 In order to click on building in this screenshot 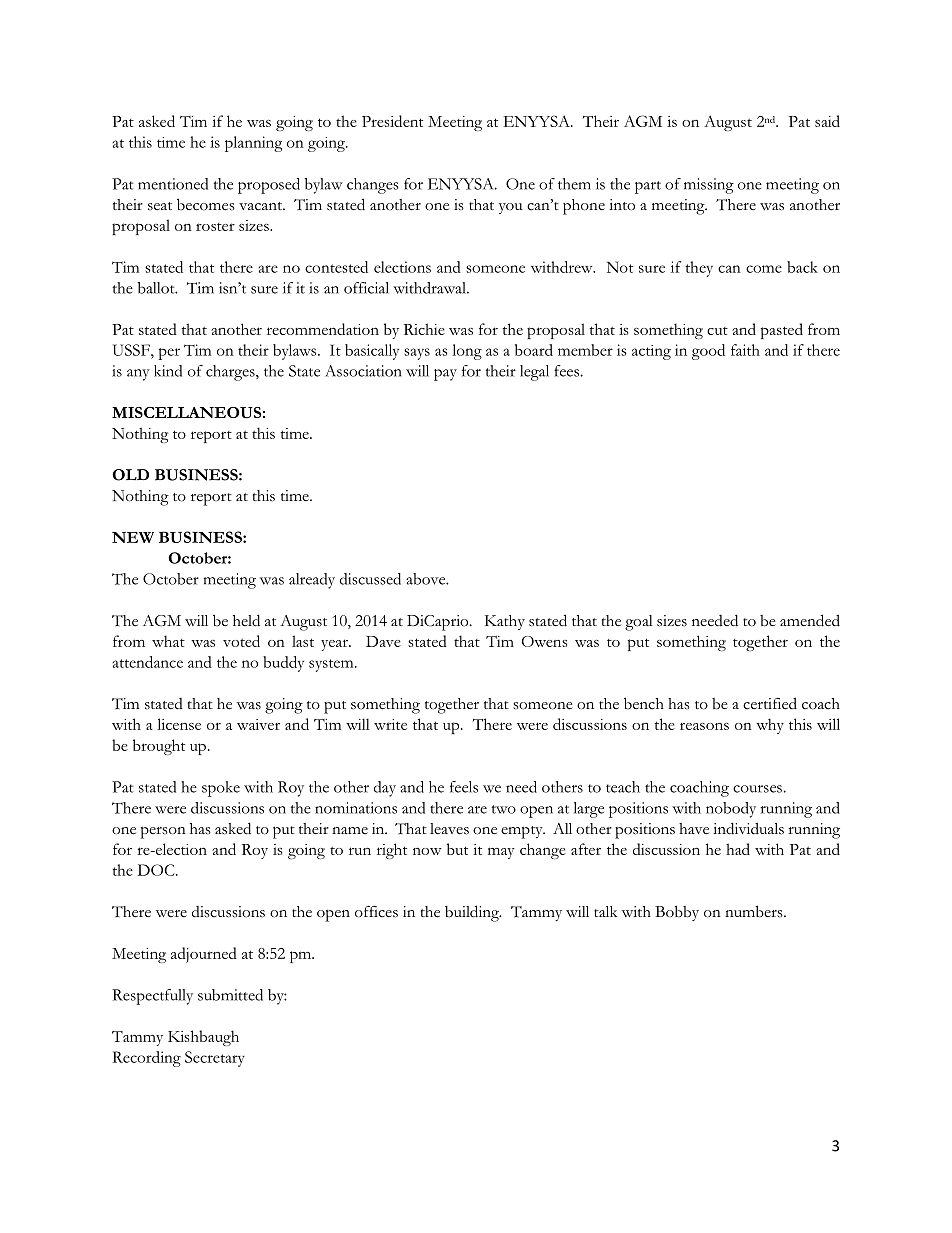, I will do `click(473, 913)`.
